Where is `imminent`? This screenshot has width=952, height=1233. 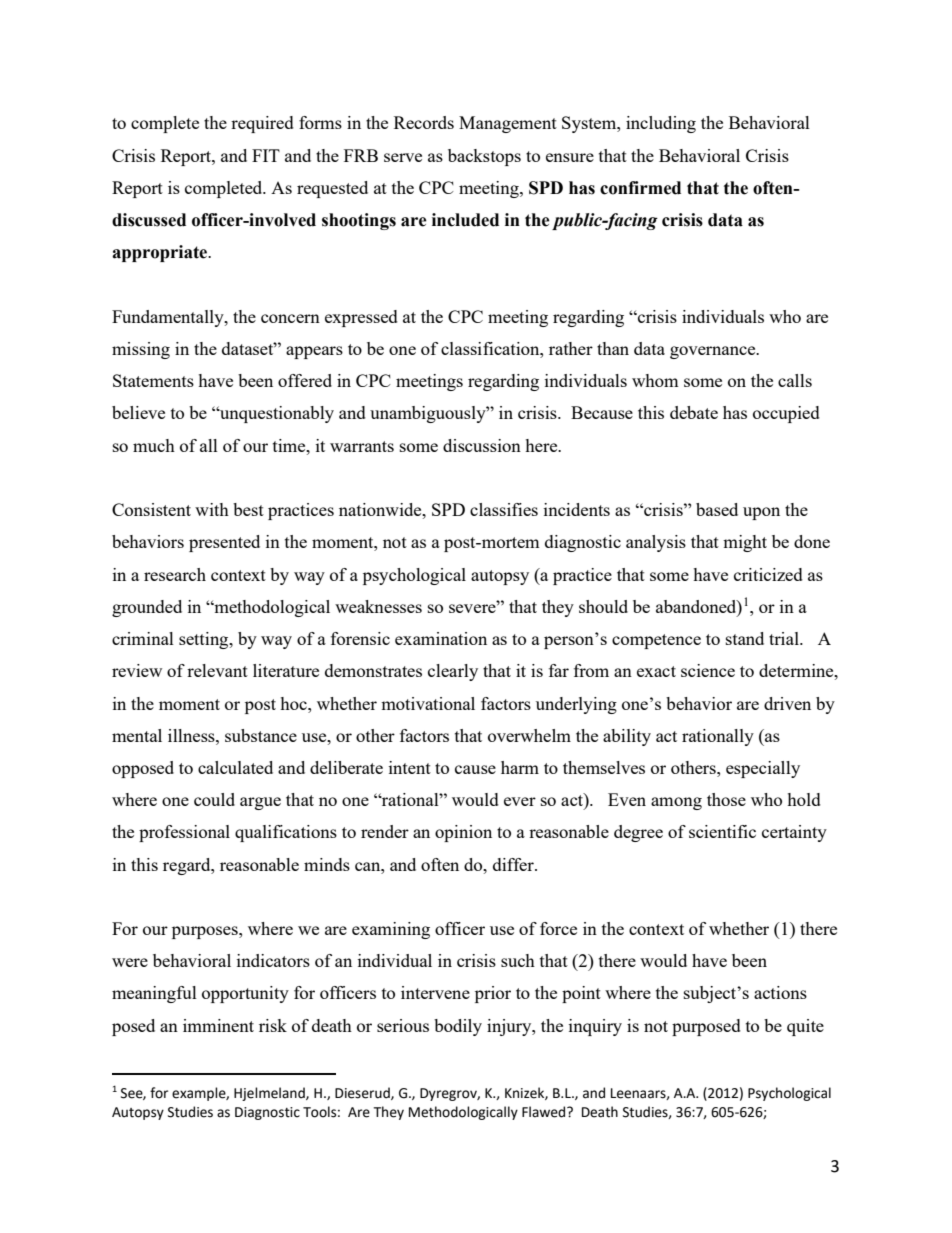
imminent is located at coordinates (218, 1025).
